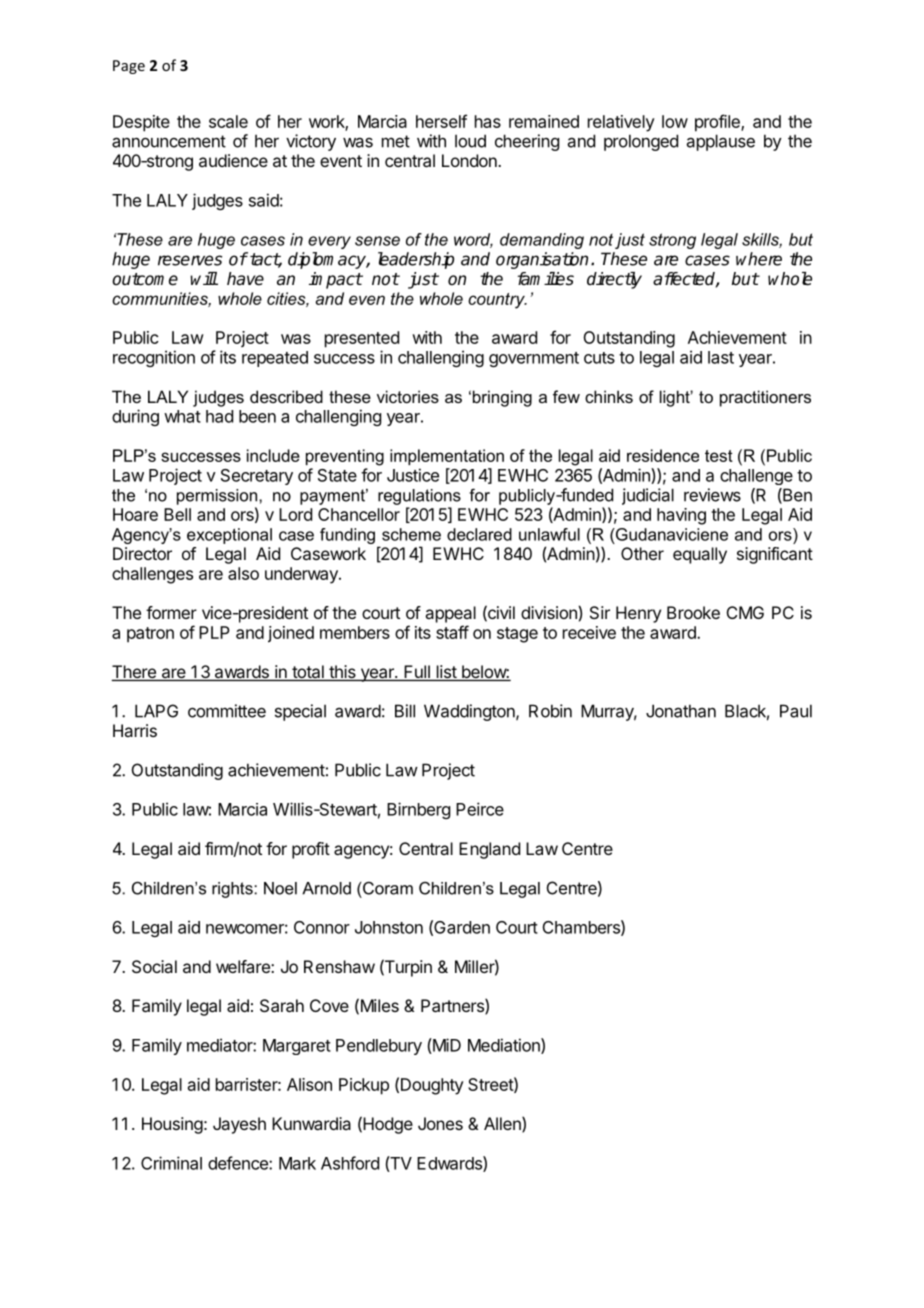  What do you see at coordinates (171, 612) in the page?
I see `former` at bounding box center [171, 612].
